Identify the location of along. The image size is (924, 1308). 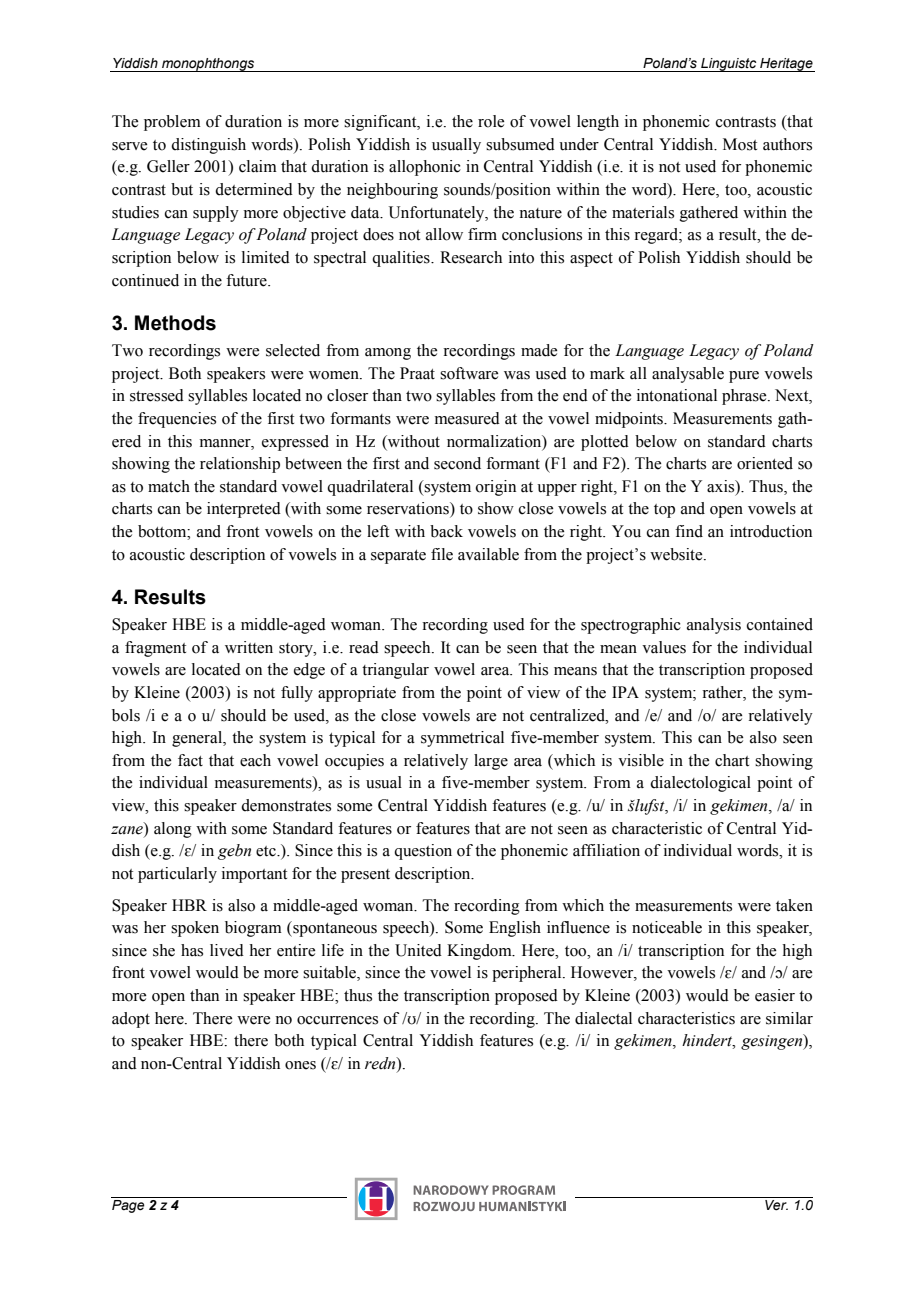
(173, 830).
